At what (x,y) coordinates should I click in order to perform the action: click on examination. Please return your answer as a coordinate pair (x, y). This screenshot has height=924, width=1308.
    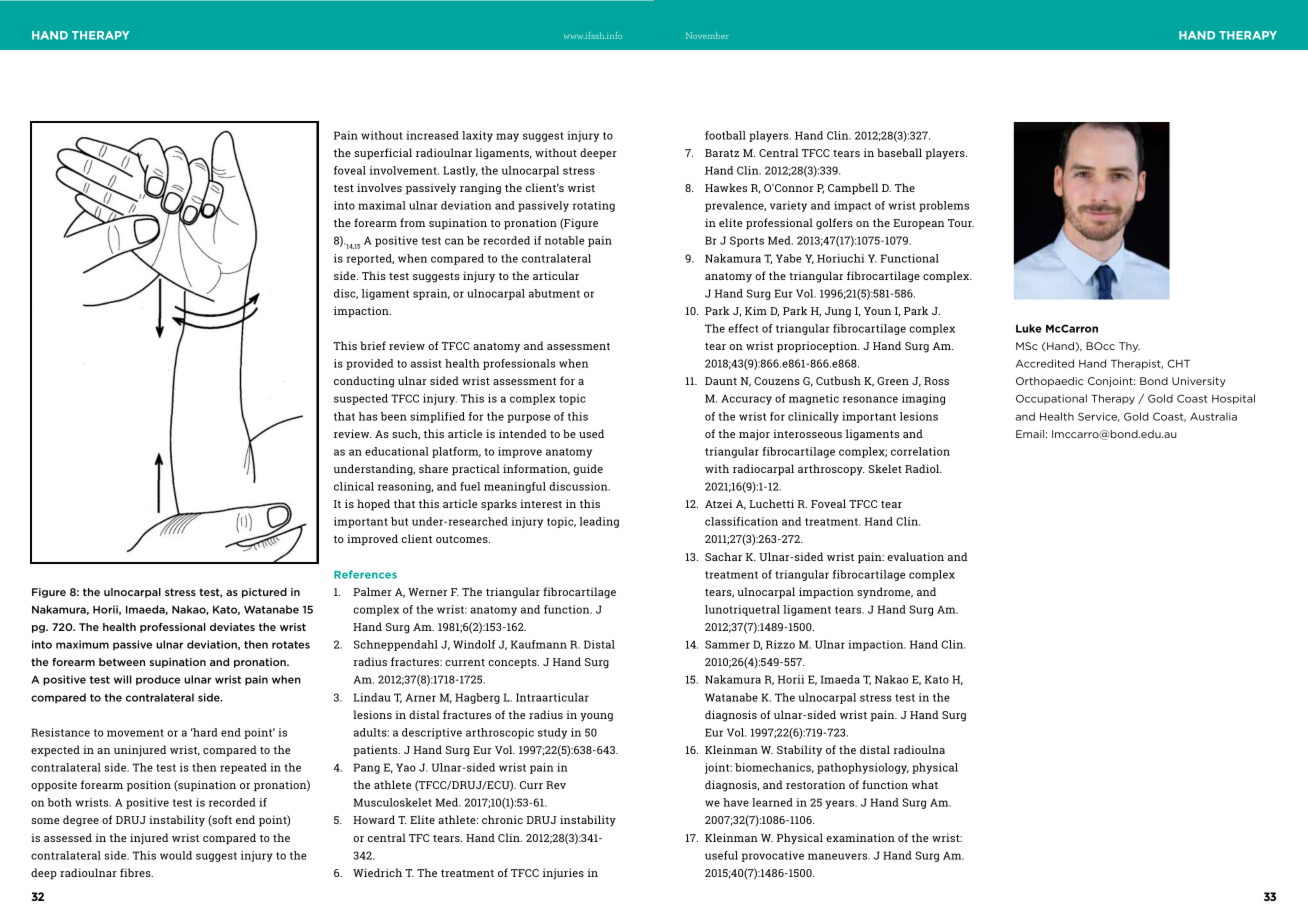
    Looking at the image, I should click on (860, 837).
